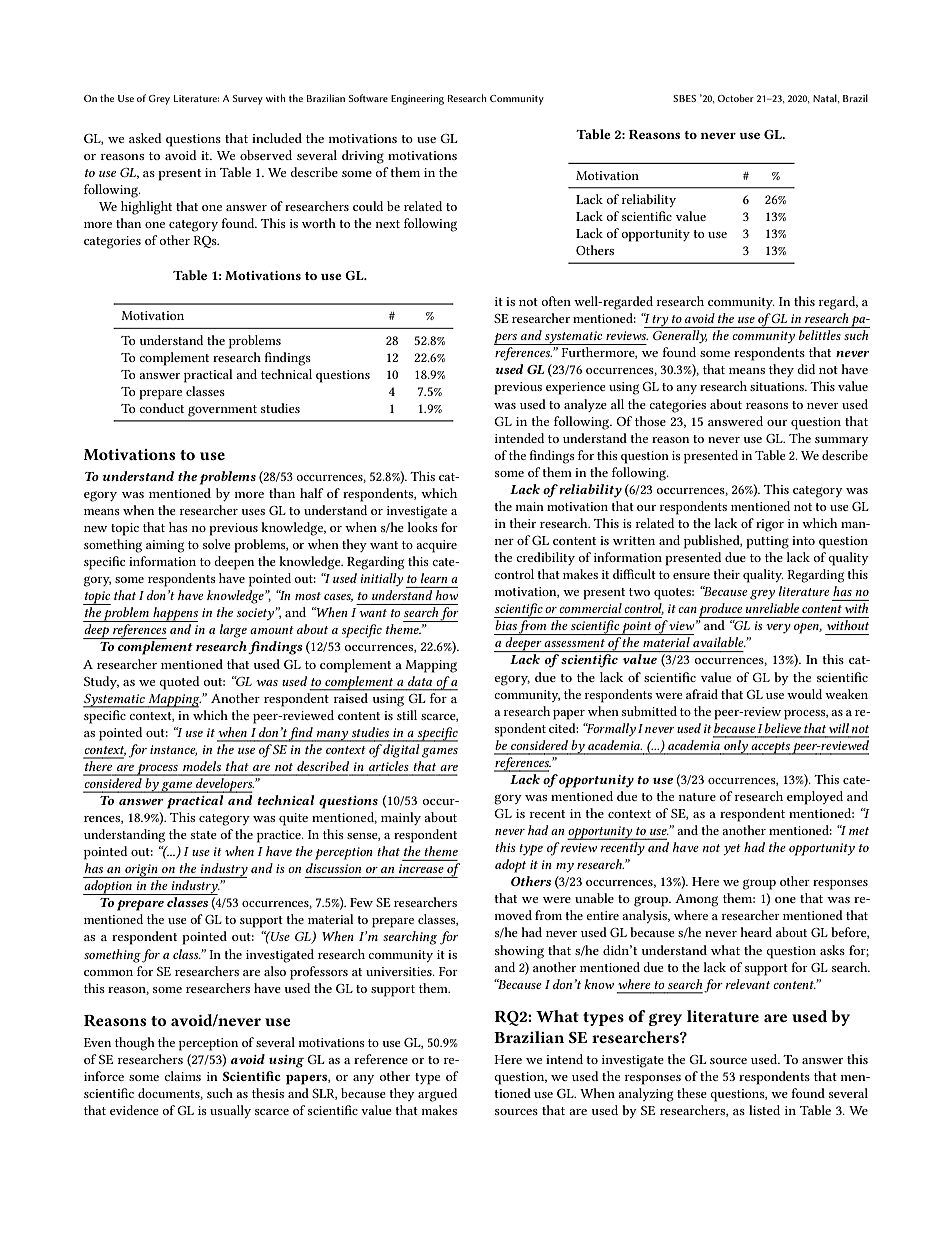 The image size is (952, 1233). What do you see at coordinates (182, 1076) in the image?
I see `claims` at bounding box center [182, 1076].
